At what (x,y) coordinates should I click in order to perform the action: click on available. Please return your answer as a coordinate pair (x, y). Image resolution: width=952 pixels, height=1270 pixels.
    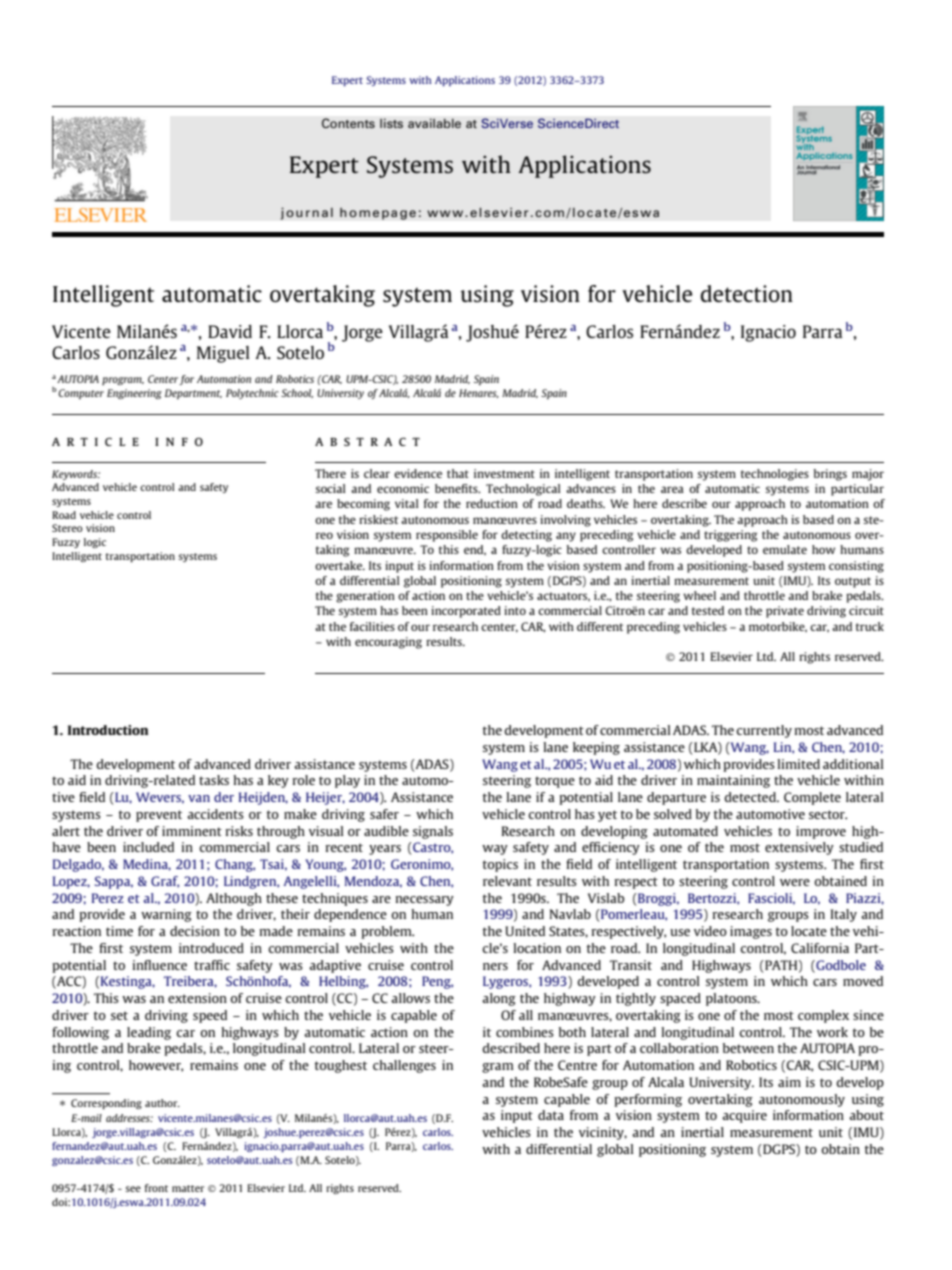
    Looking at the image, I should click on (434, 123).
